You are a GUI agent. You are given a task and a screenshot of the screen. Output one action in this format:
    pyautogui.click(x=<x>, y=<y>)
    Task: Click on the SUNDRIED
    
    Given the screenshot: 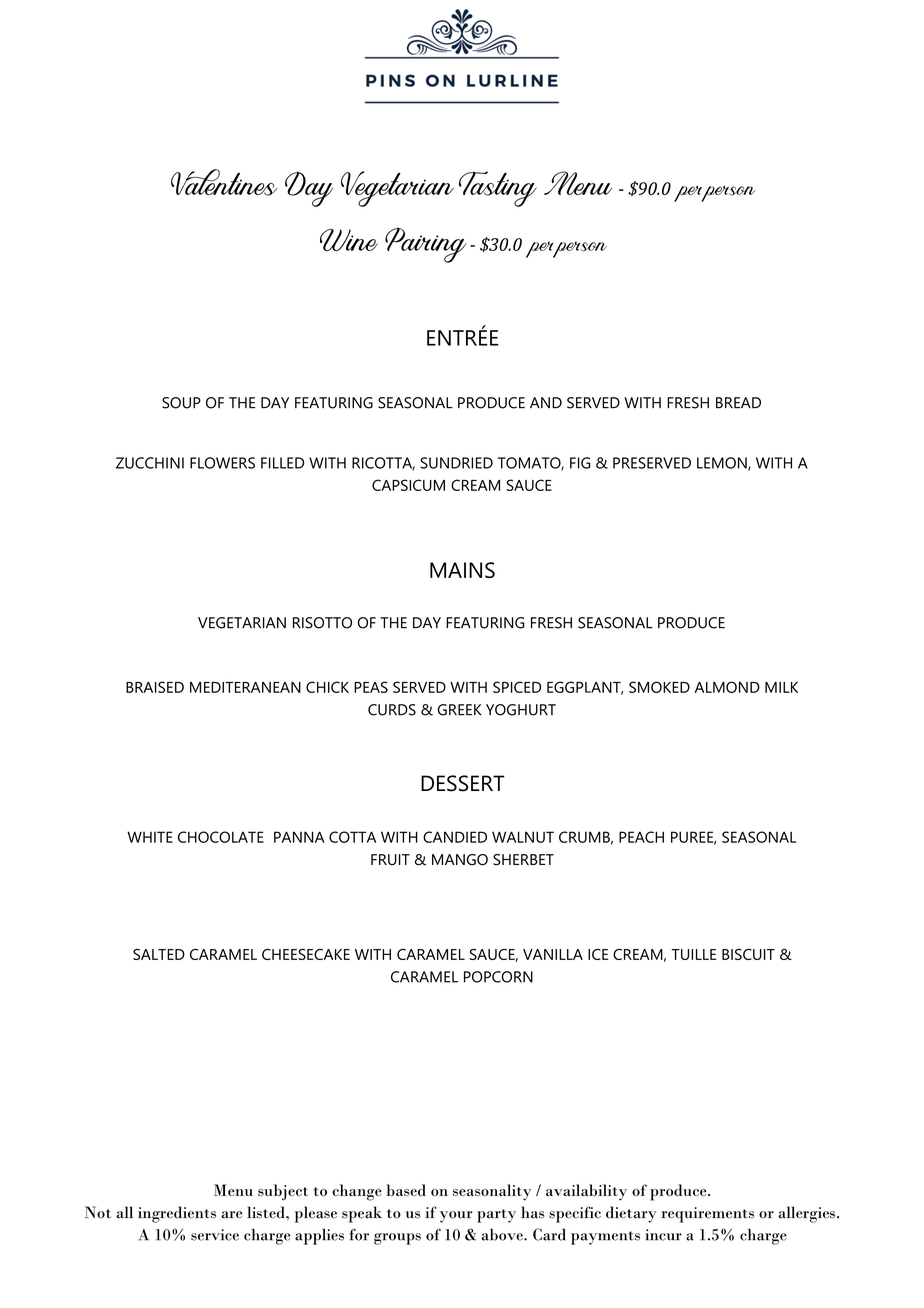 What is the action you would take?
    pyautogui.click(x=456, y=463)
